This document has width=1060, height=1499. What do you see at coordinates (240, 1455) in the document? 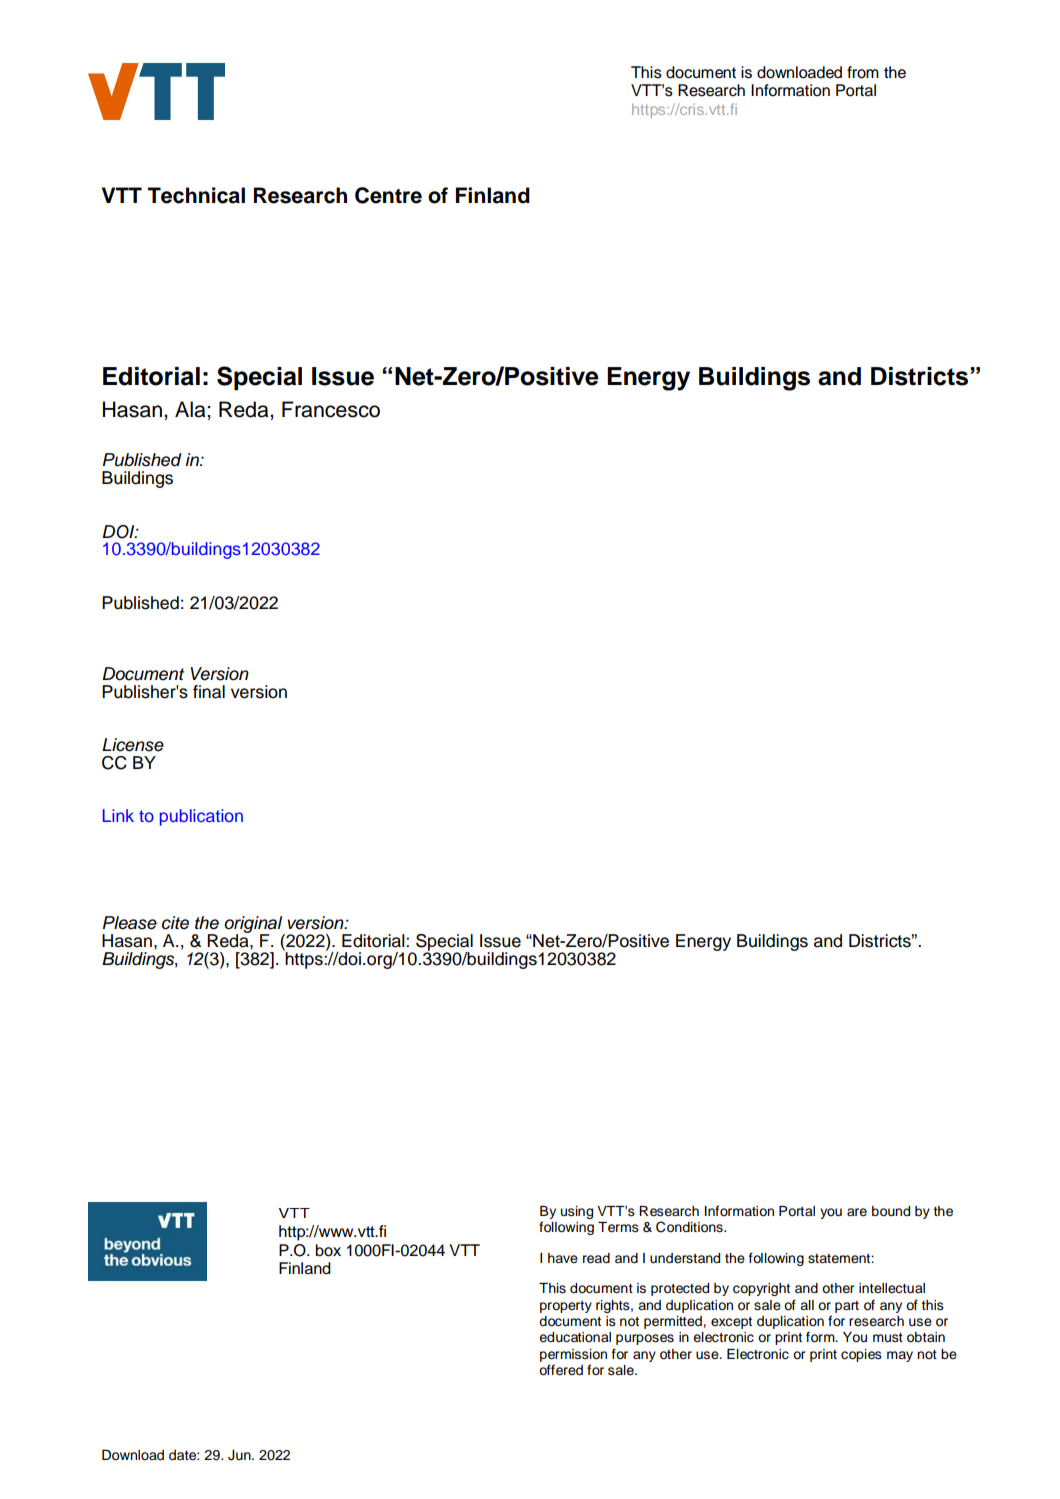
I see `Jun` at bounding box center [240, 1455].
